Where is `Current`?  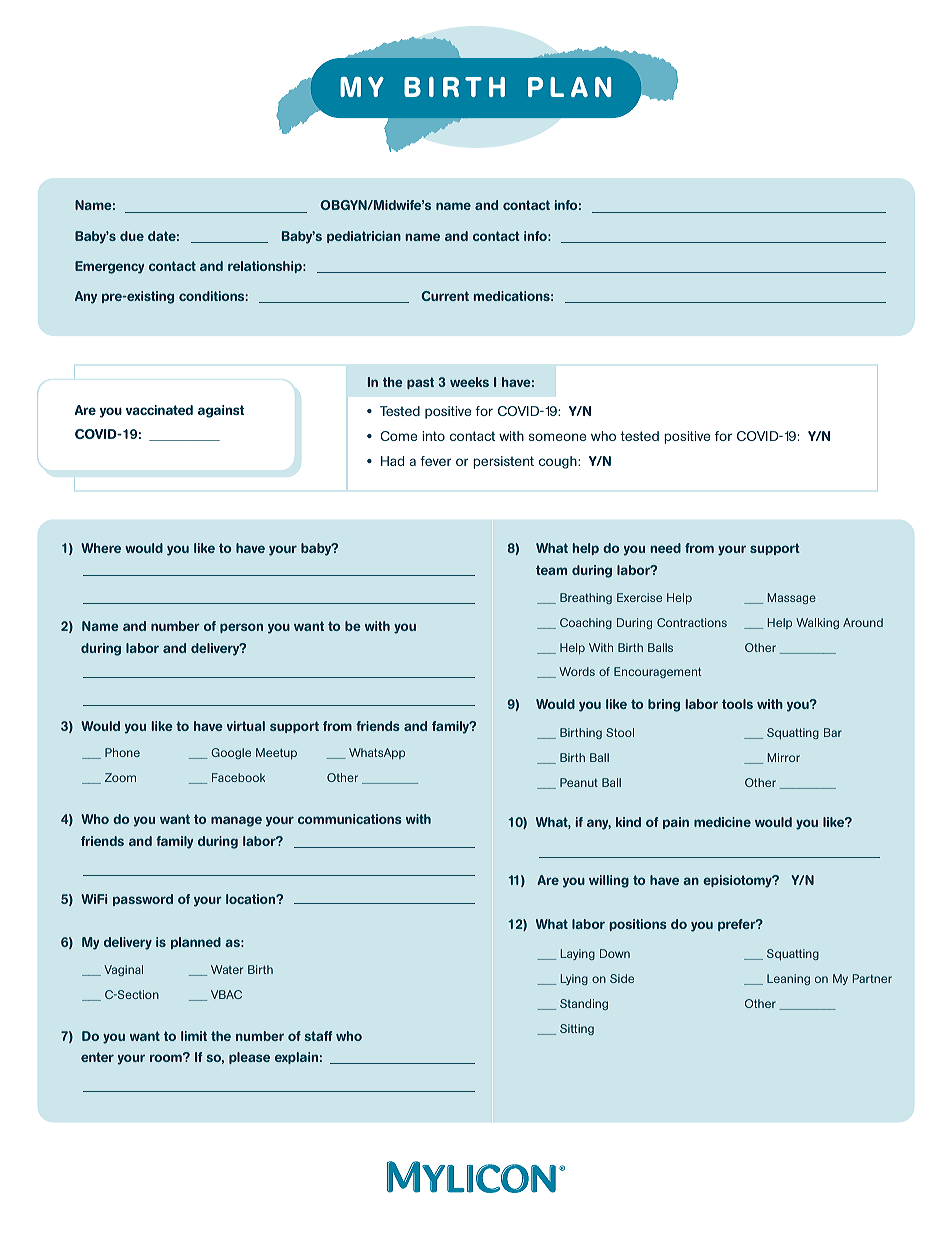
Current is located at coordinates (445, 296).
